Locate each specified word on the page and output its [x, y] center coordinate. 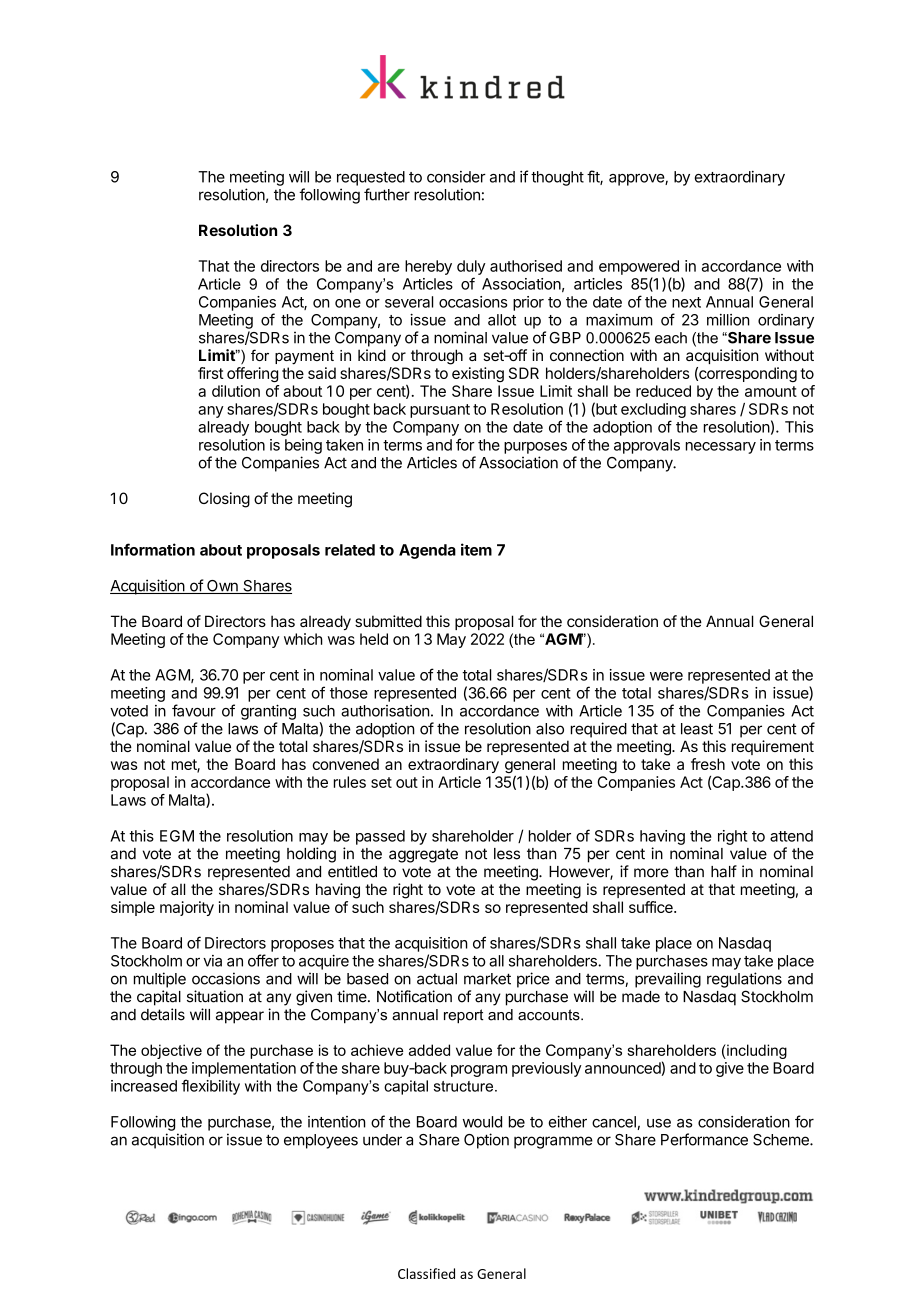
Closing [224, 500]
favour [194, 710]
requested [371, 178]
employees [321, 1141]
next [686, 302]
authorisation [385, 711]
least [697, 729]
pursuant [440, 411]
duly [471, 267]
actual [437, 979]
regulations [744, 980]
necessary [721, 448]
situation [215, 996]
